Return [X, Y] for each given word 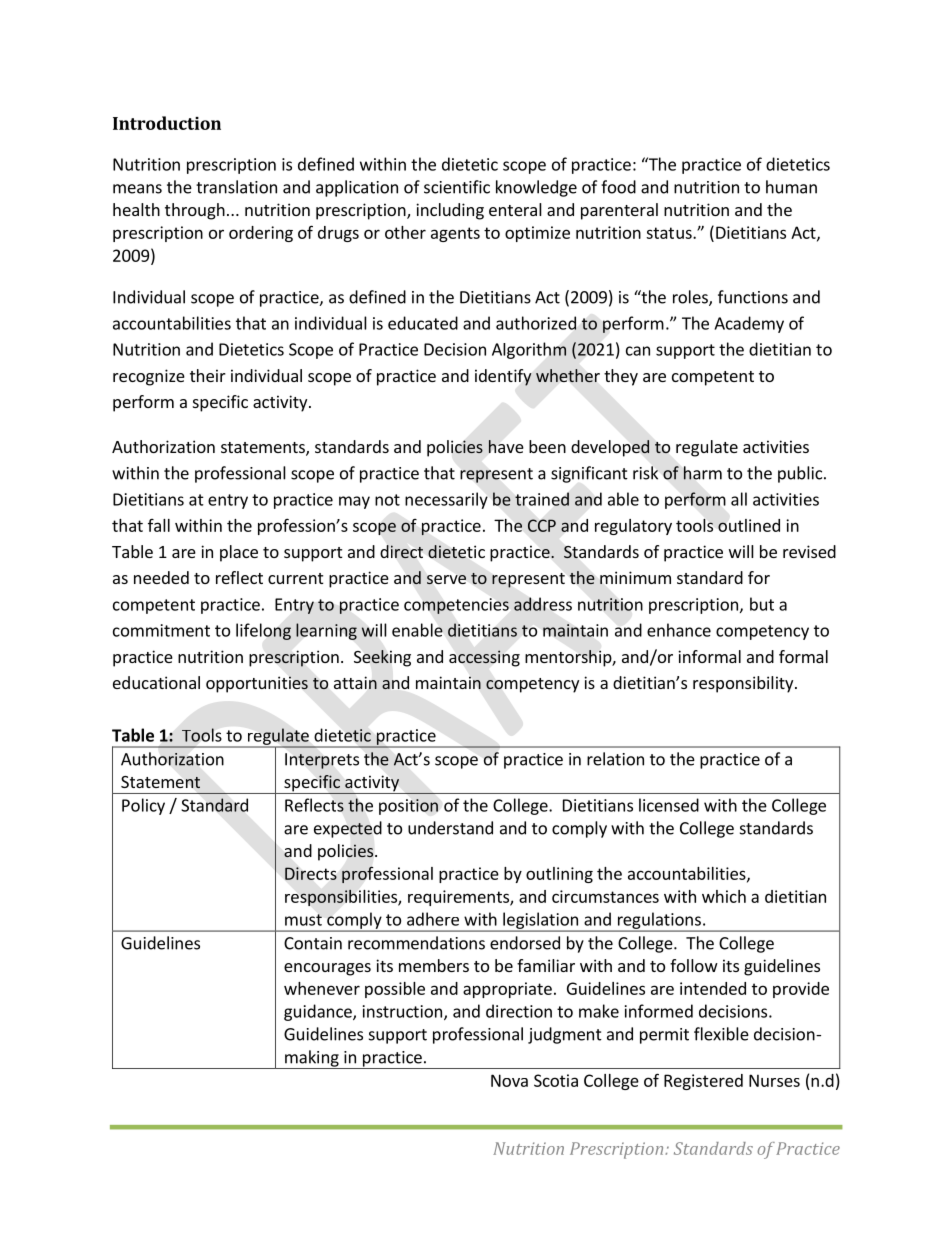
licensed [669, 805]
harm [702, 473]
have [506, 446]
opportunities [257, 684]
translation [236, 187]
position [408, 807]
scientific [457, 187]
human [791, 187]
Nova [509, 1080]
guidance [319, 1012]
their [208, 375]
